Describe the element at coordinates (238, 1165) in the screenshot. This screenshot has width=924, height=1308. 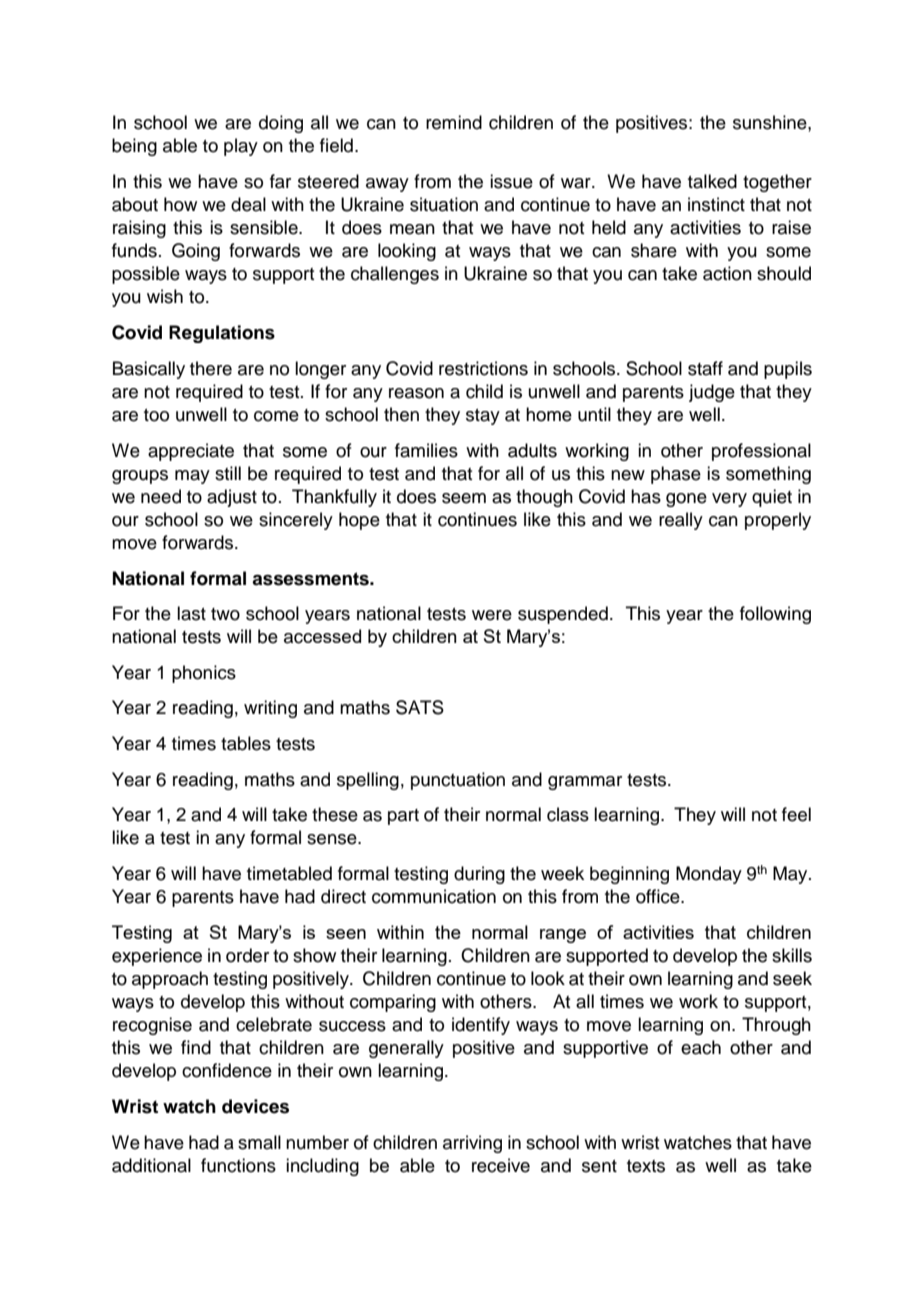
I see `functions` at that location.
